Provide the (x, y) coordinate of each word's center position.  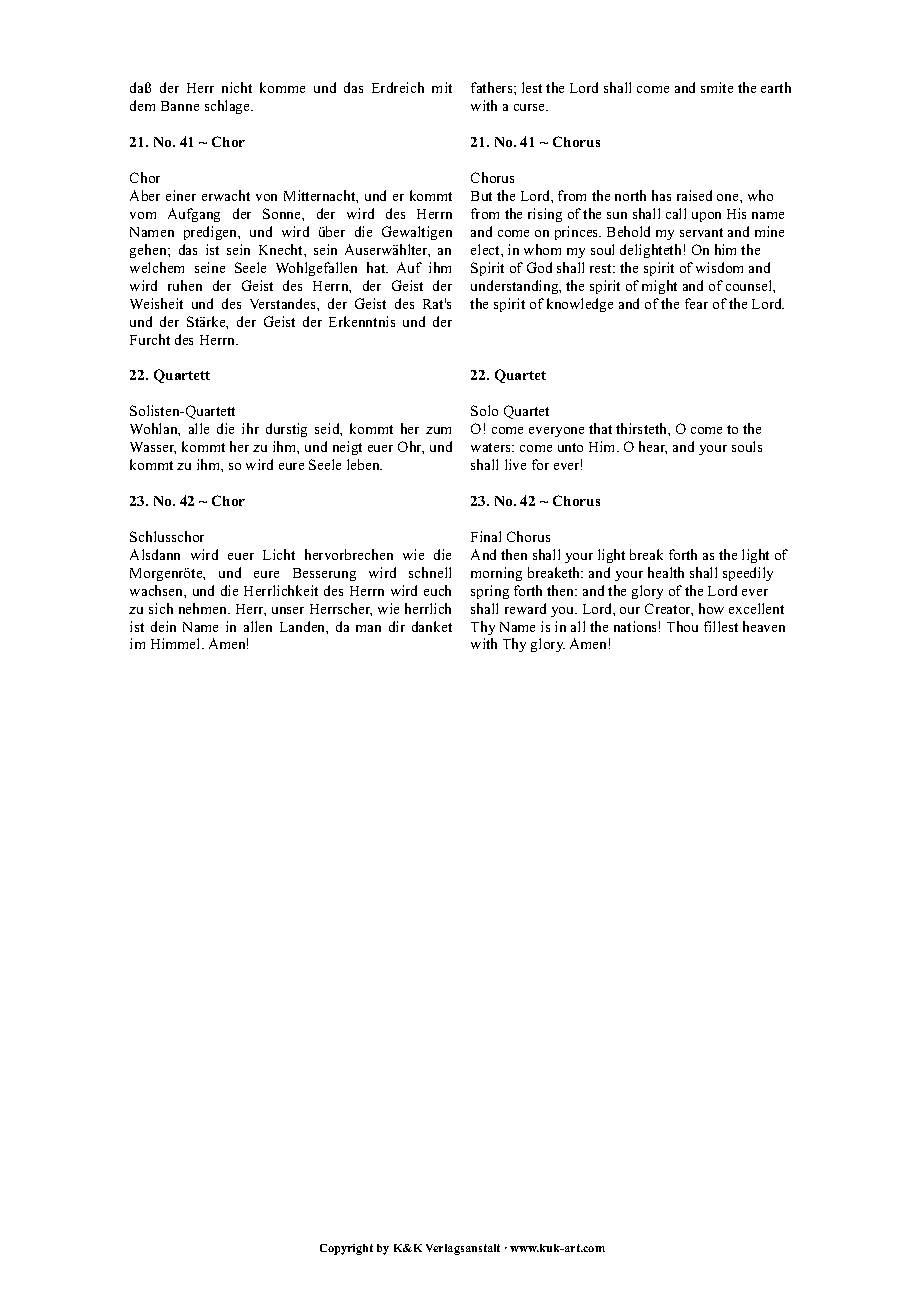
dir (397, 626)
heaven (764, 626)
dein (163, 626)
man (368, 628)
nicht (237, 87)
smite (717, 87)
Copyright (346, 1249)
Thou (682, 626)
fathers (493, 87)
